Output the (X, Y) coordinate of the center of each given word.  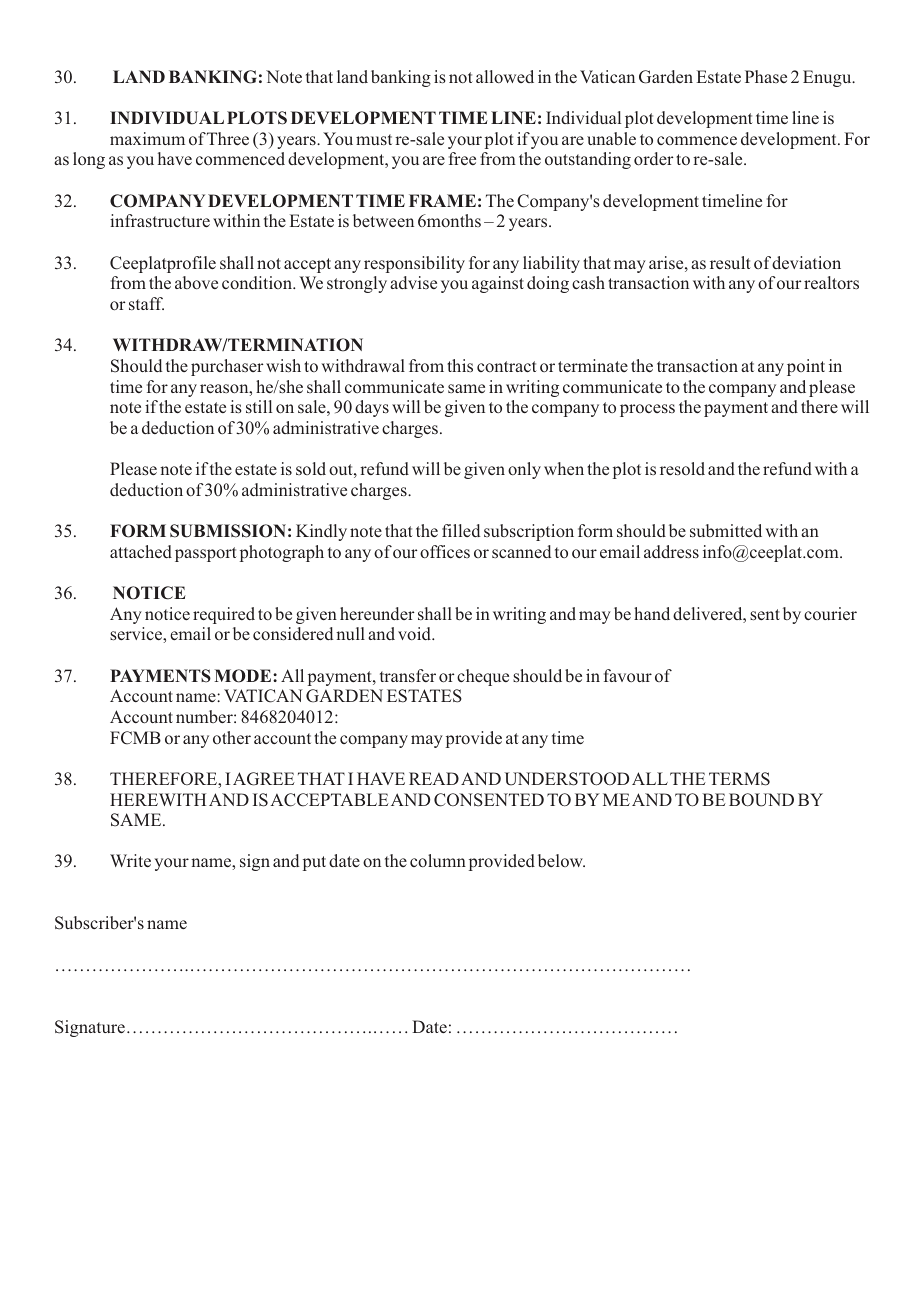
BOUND (761, 800)
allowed (505, 76)
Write (130, 860)
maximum (147, 138)
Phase (766, 76)
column (438, 860)
